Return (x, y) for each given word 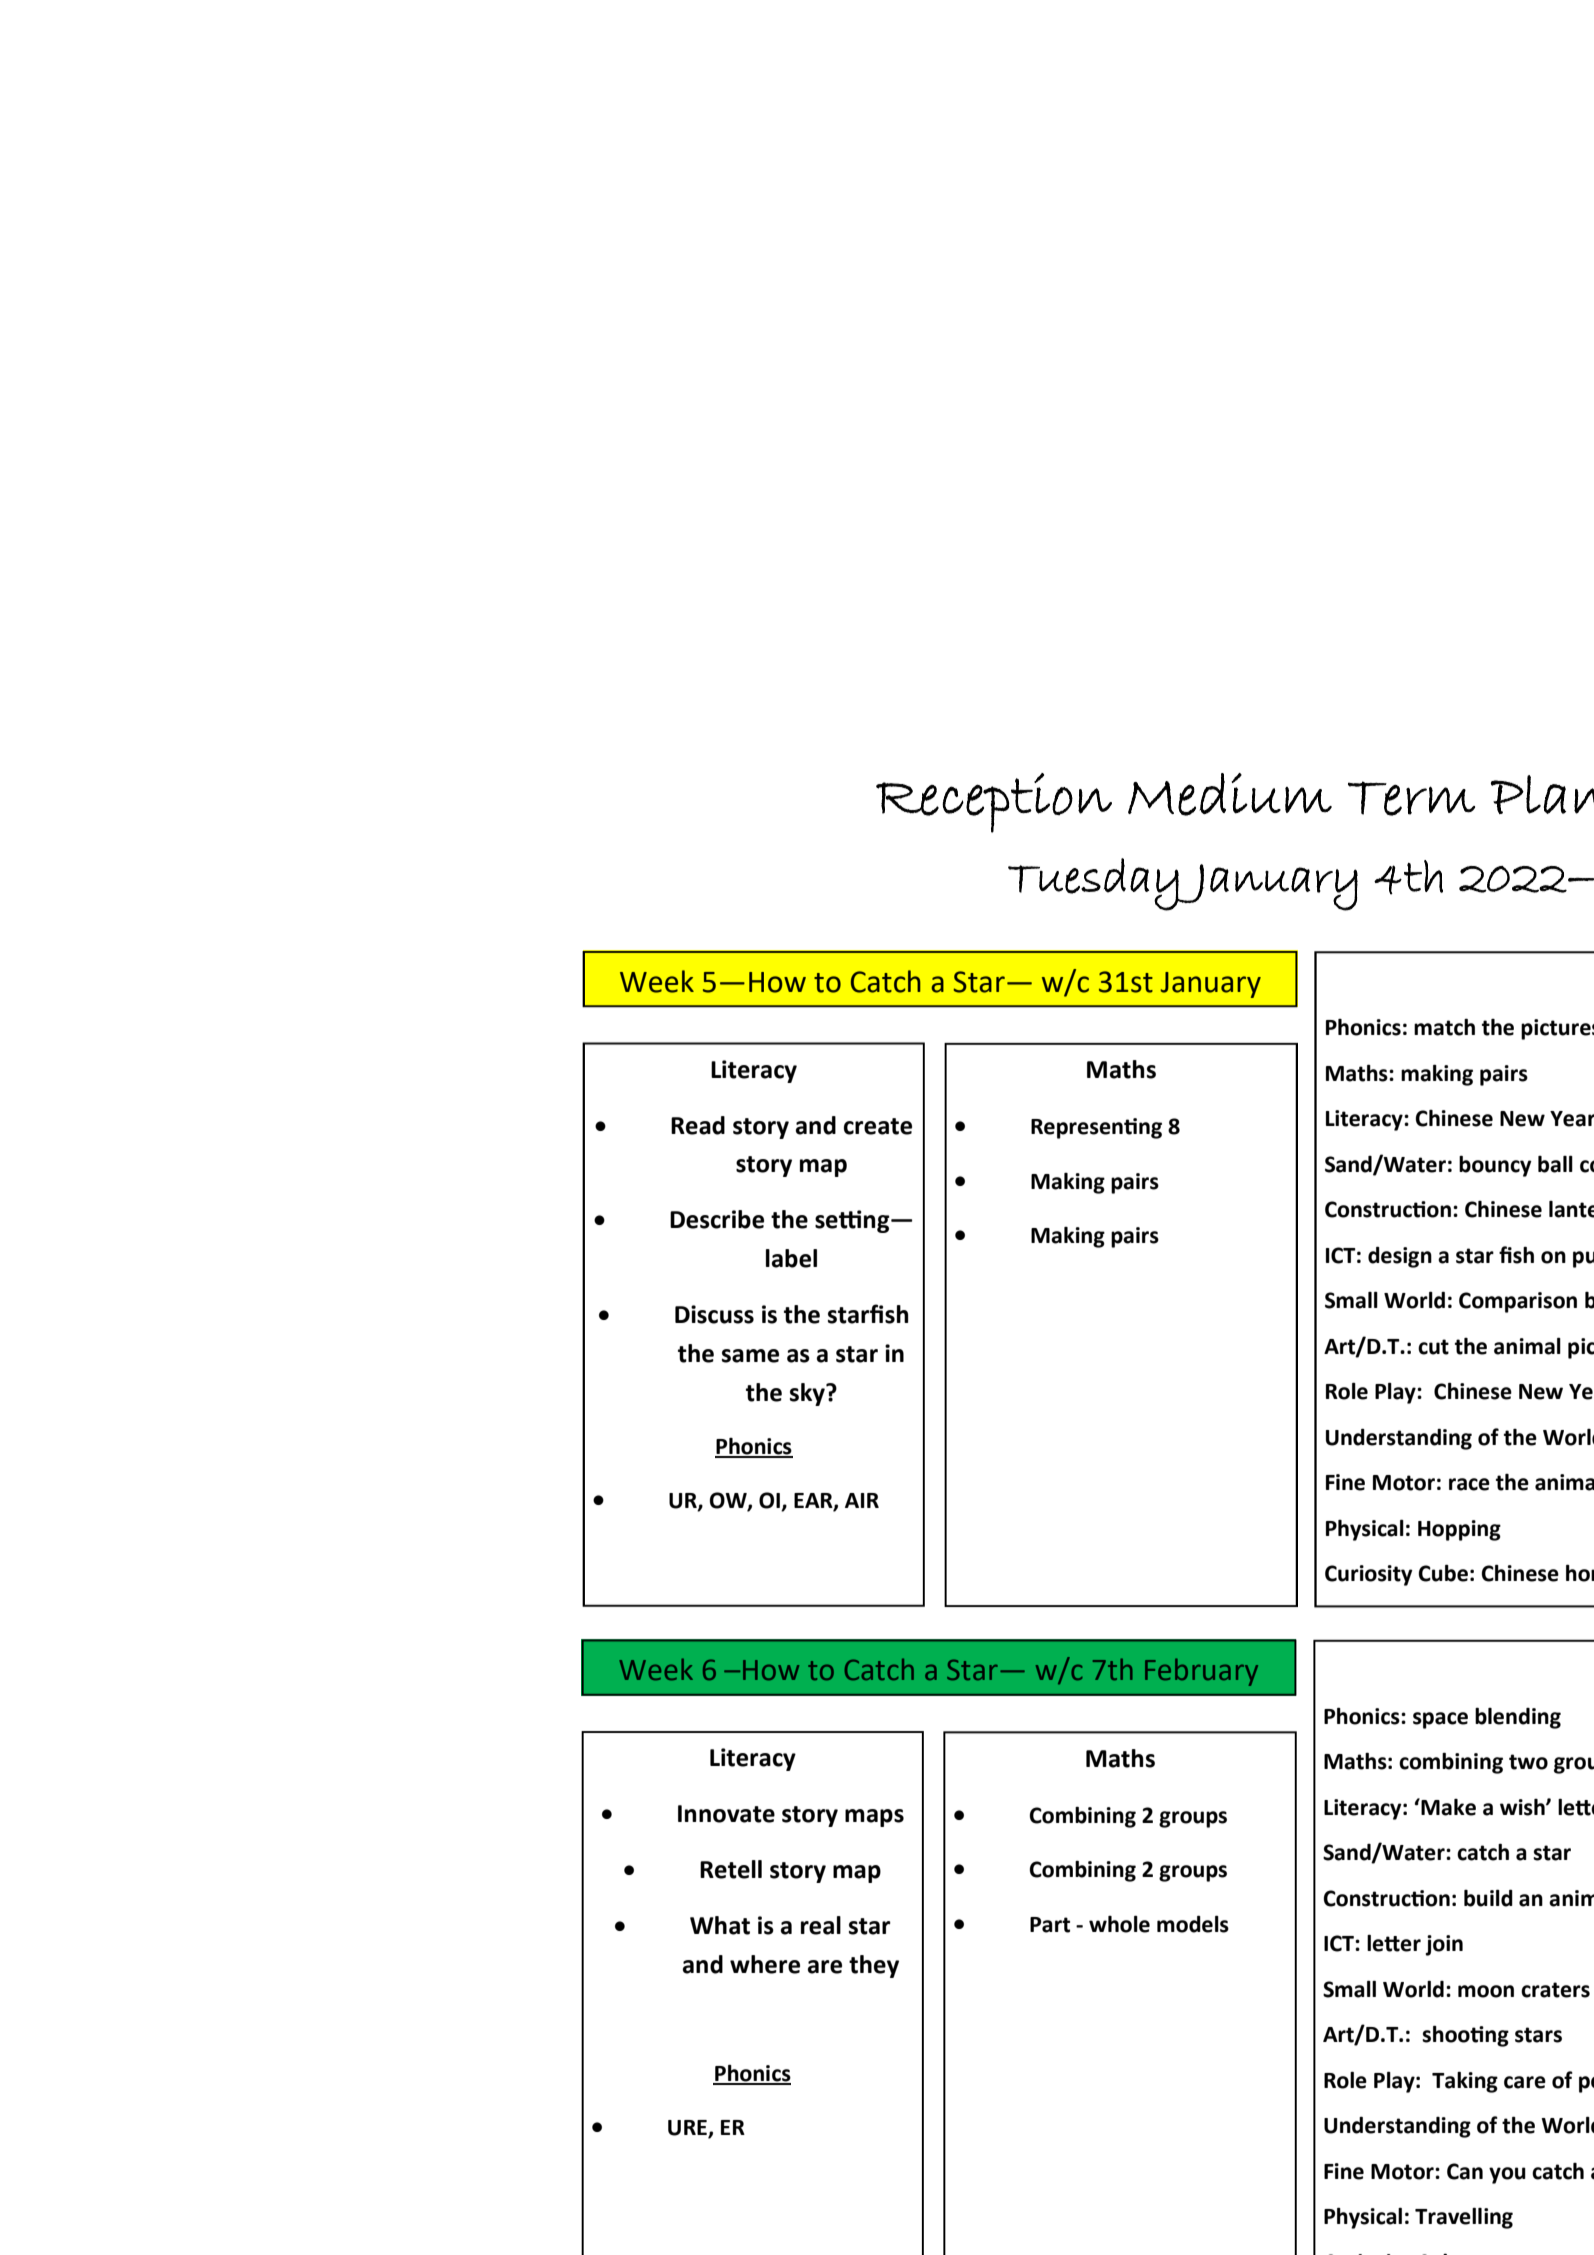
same (750, 1356)
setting (853, 1221)
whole (1119, 1924)
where (765, 1964)
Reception (994, 803)
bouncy (1495, 1166)
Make (1447, 1807)
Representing (1096, 1128)
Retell (731, 1869)
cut (1433, 1347)
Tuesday (1094, 884)
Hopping (1459, 1530)
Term (1411, 798)
